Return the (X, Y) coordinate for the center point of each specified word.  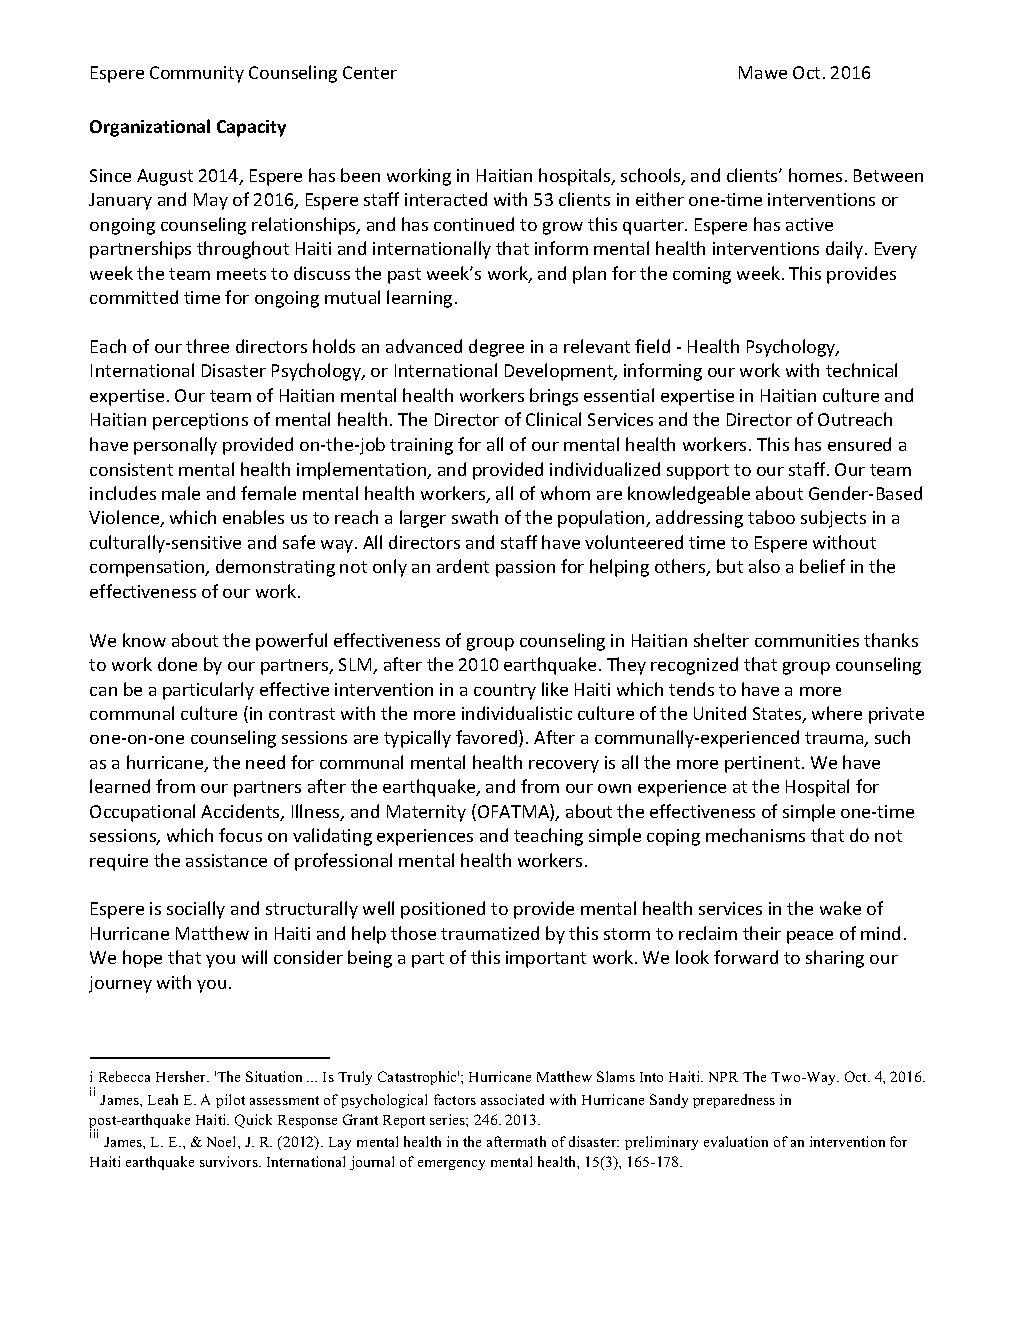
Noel (223, 1141)
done (177, 664)
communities (807, 640)
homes (815, 175)
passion (525, 568)
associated (512, 1099)
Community (197, 74)
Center (370, 72)
